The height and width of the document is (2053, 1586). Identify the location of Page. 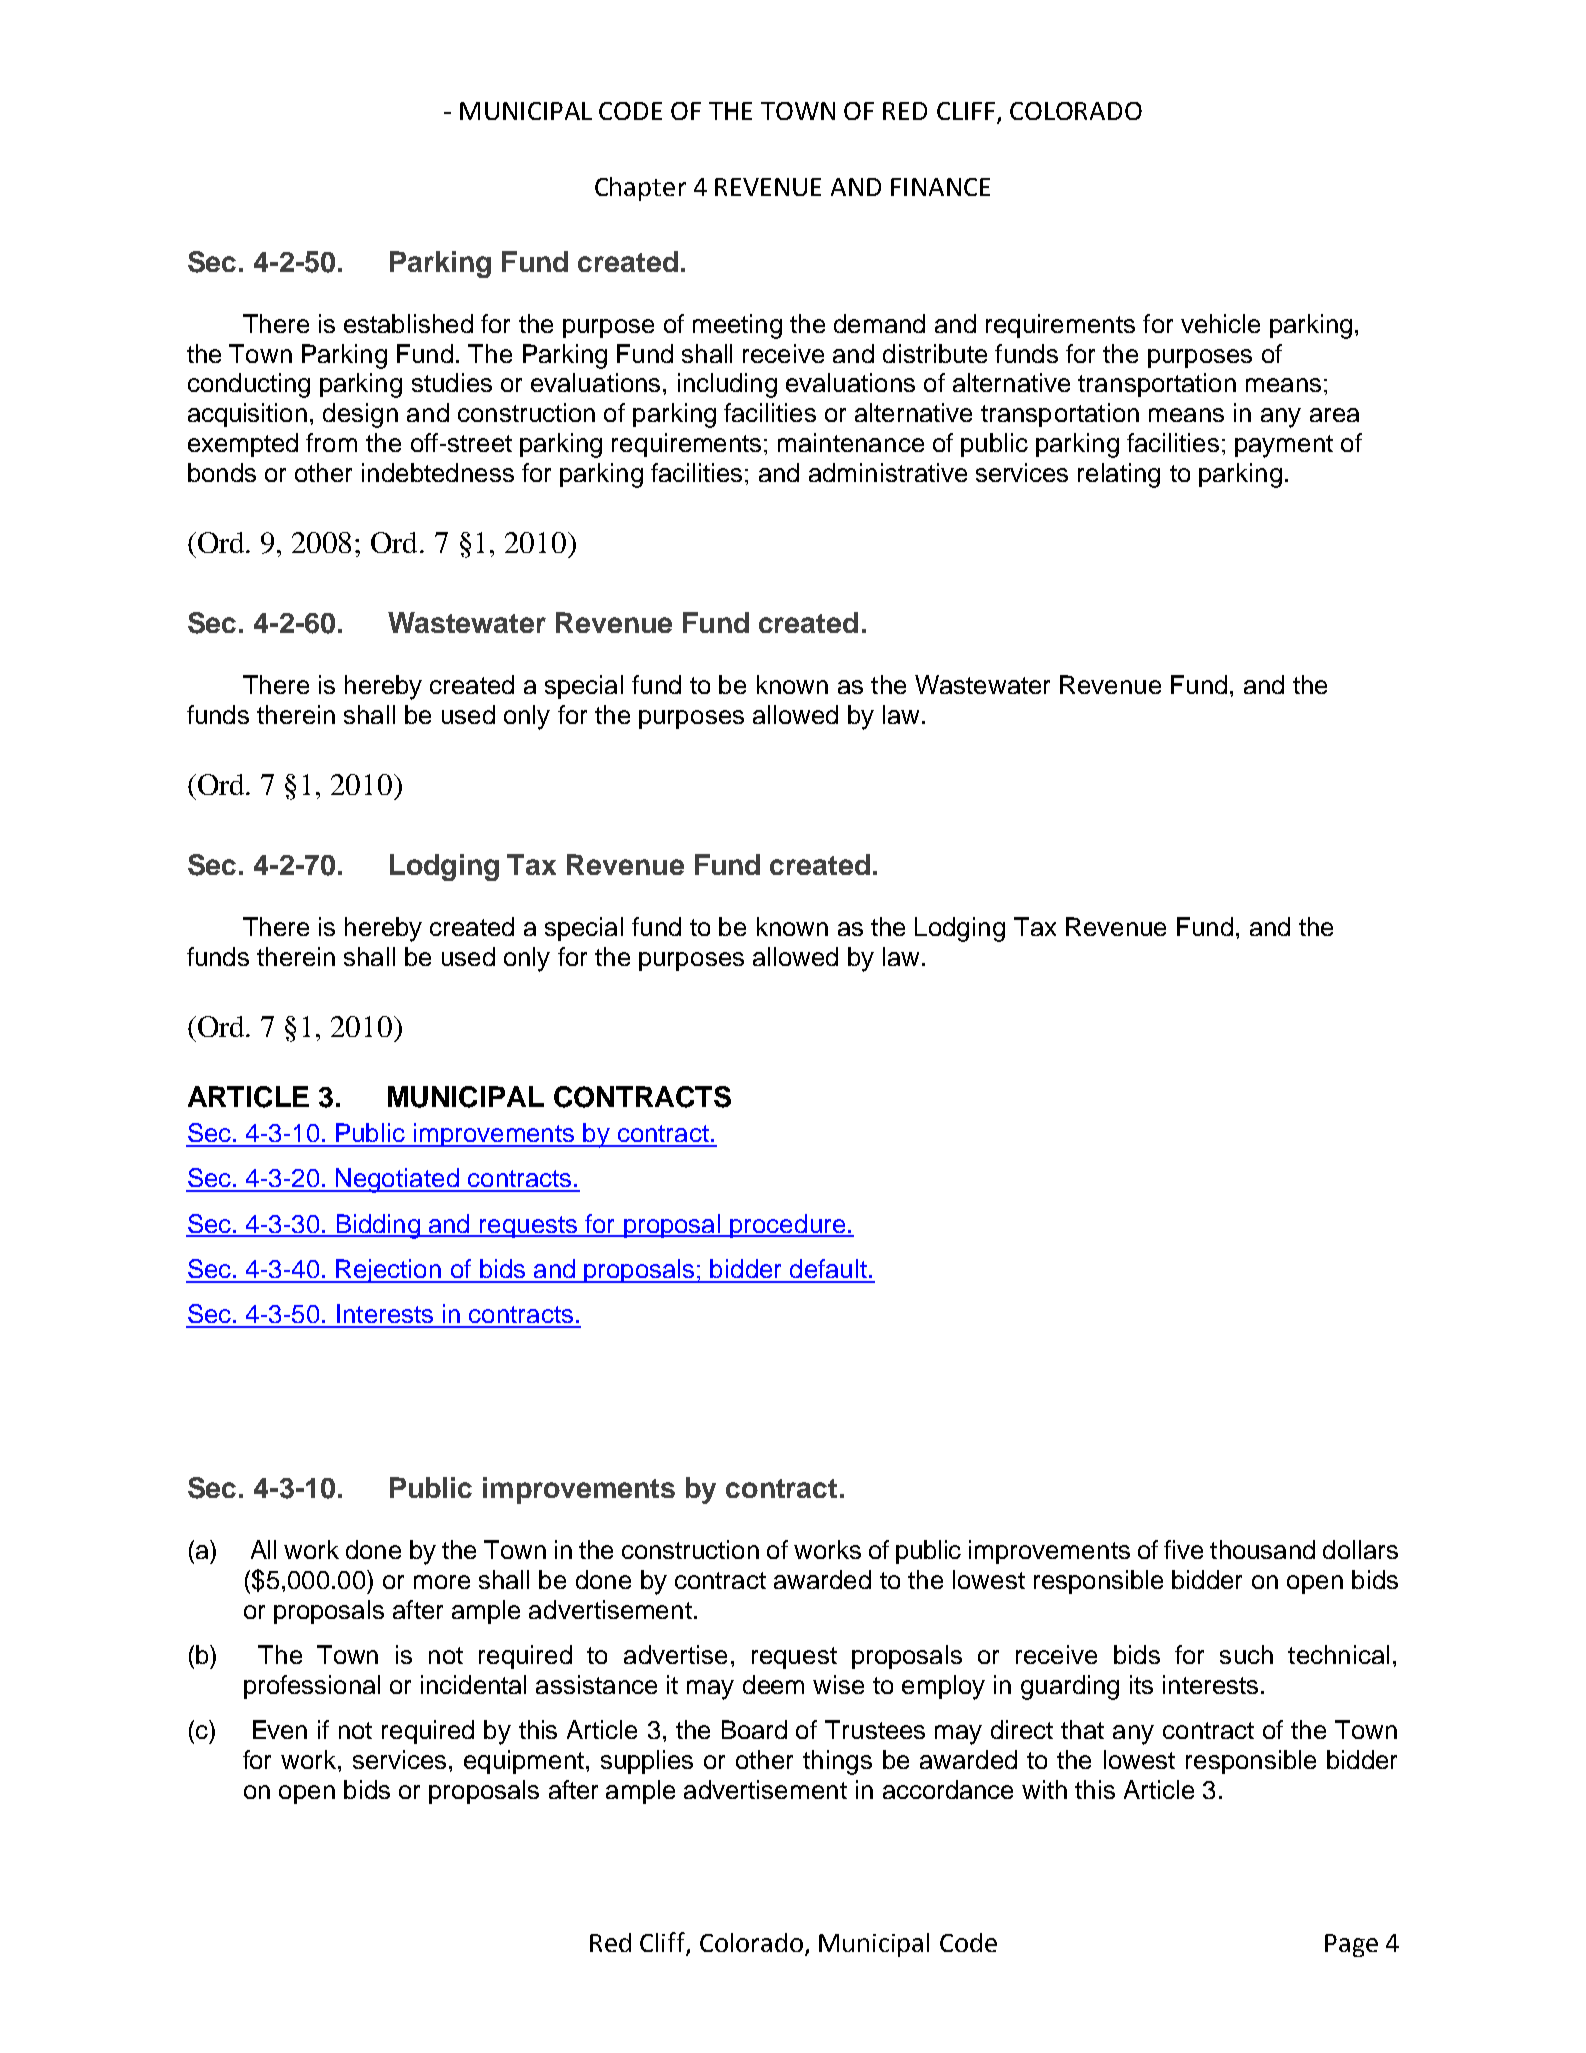
(1351, 1945).
